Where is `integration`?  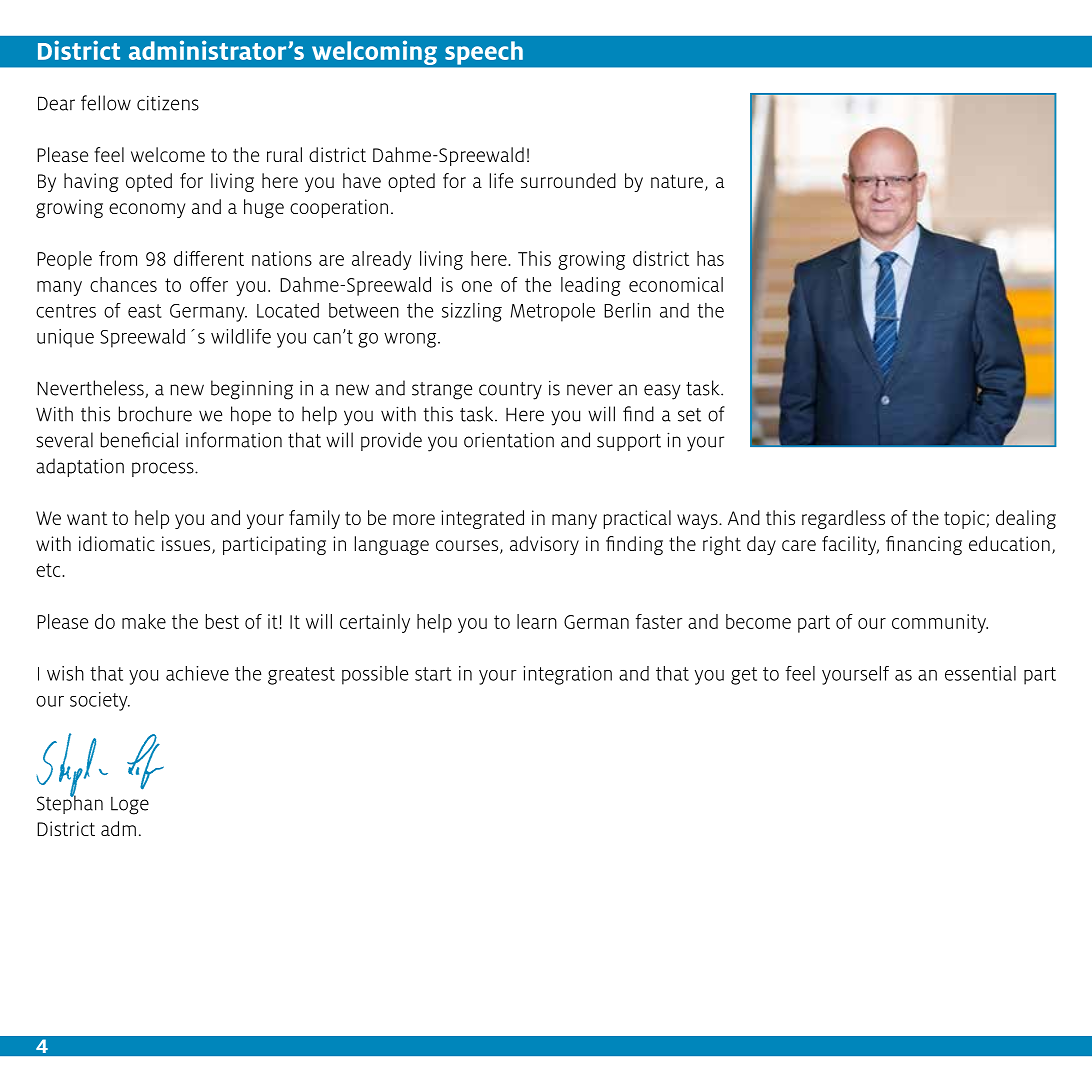
integration is located at coordinates (567, 675).
